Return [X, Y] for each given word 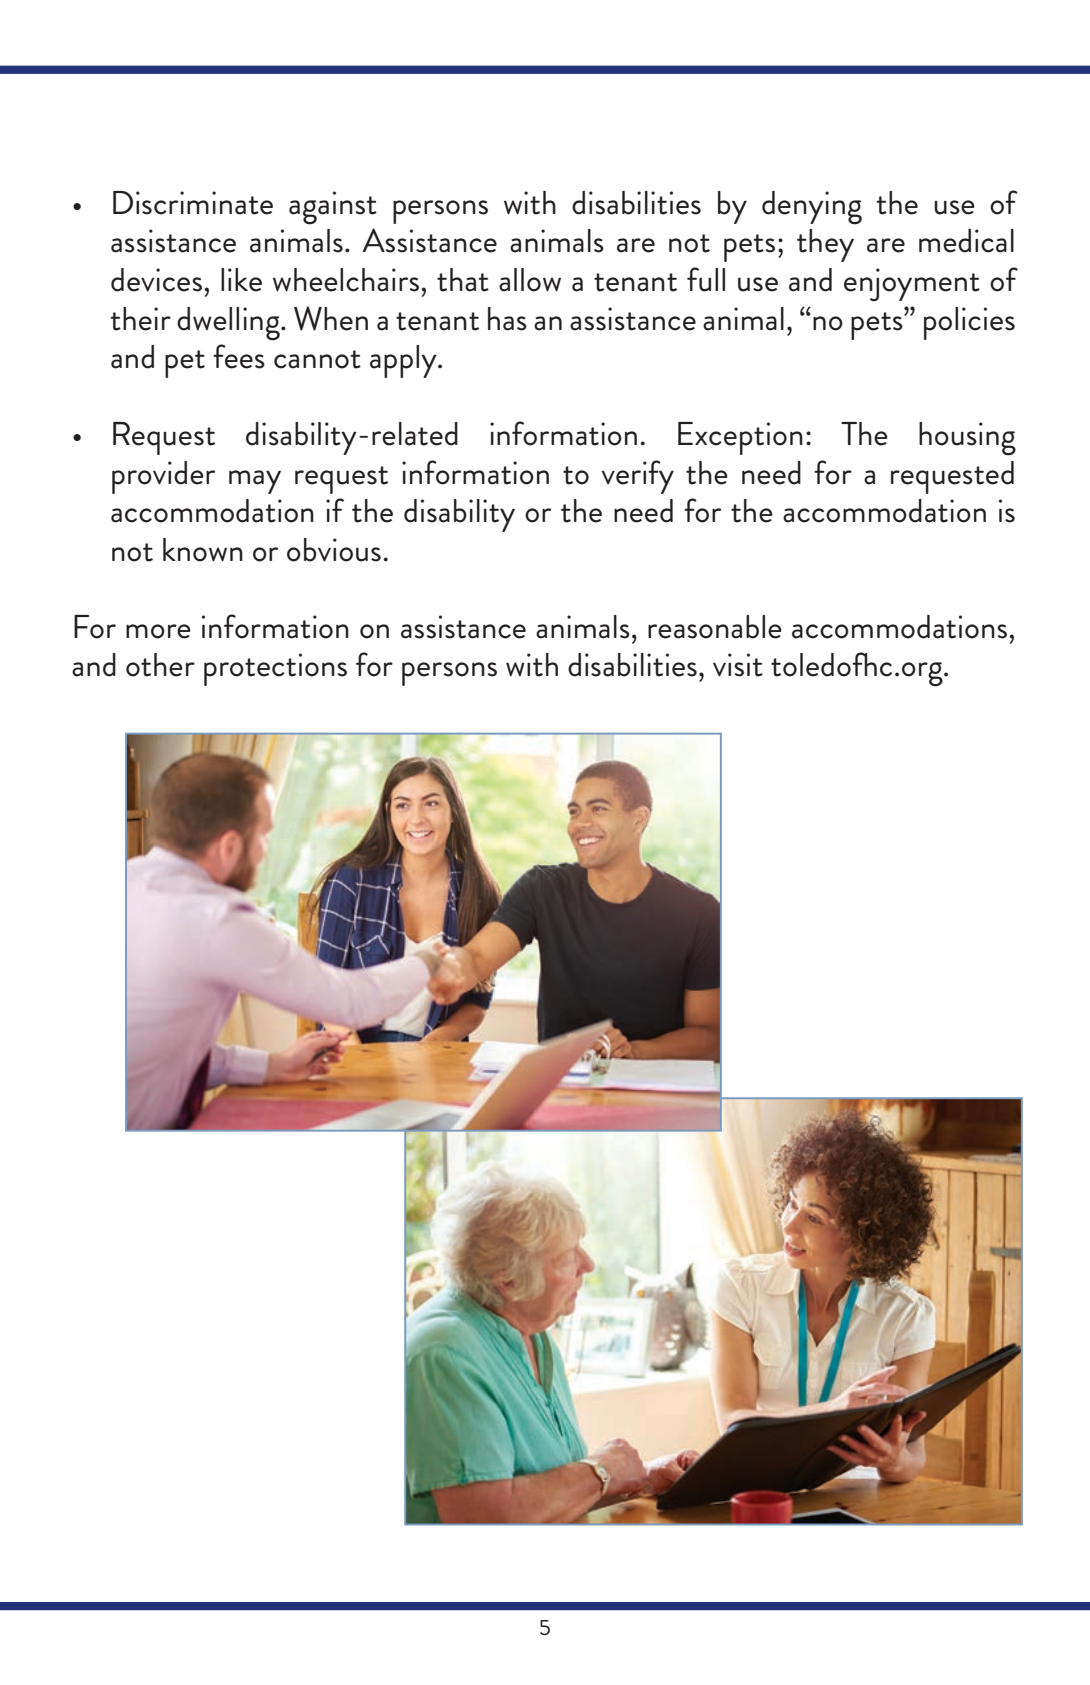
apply [404, 361]
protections [275, 669]
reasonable [715, 627]
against [333, 208]
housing [967, 439]
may [255, 482]
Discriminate [193, 203]
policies [969, 323]
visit [738, 665]
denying [812, 208]
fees [239, 356]
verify [637, 477]
